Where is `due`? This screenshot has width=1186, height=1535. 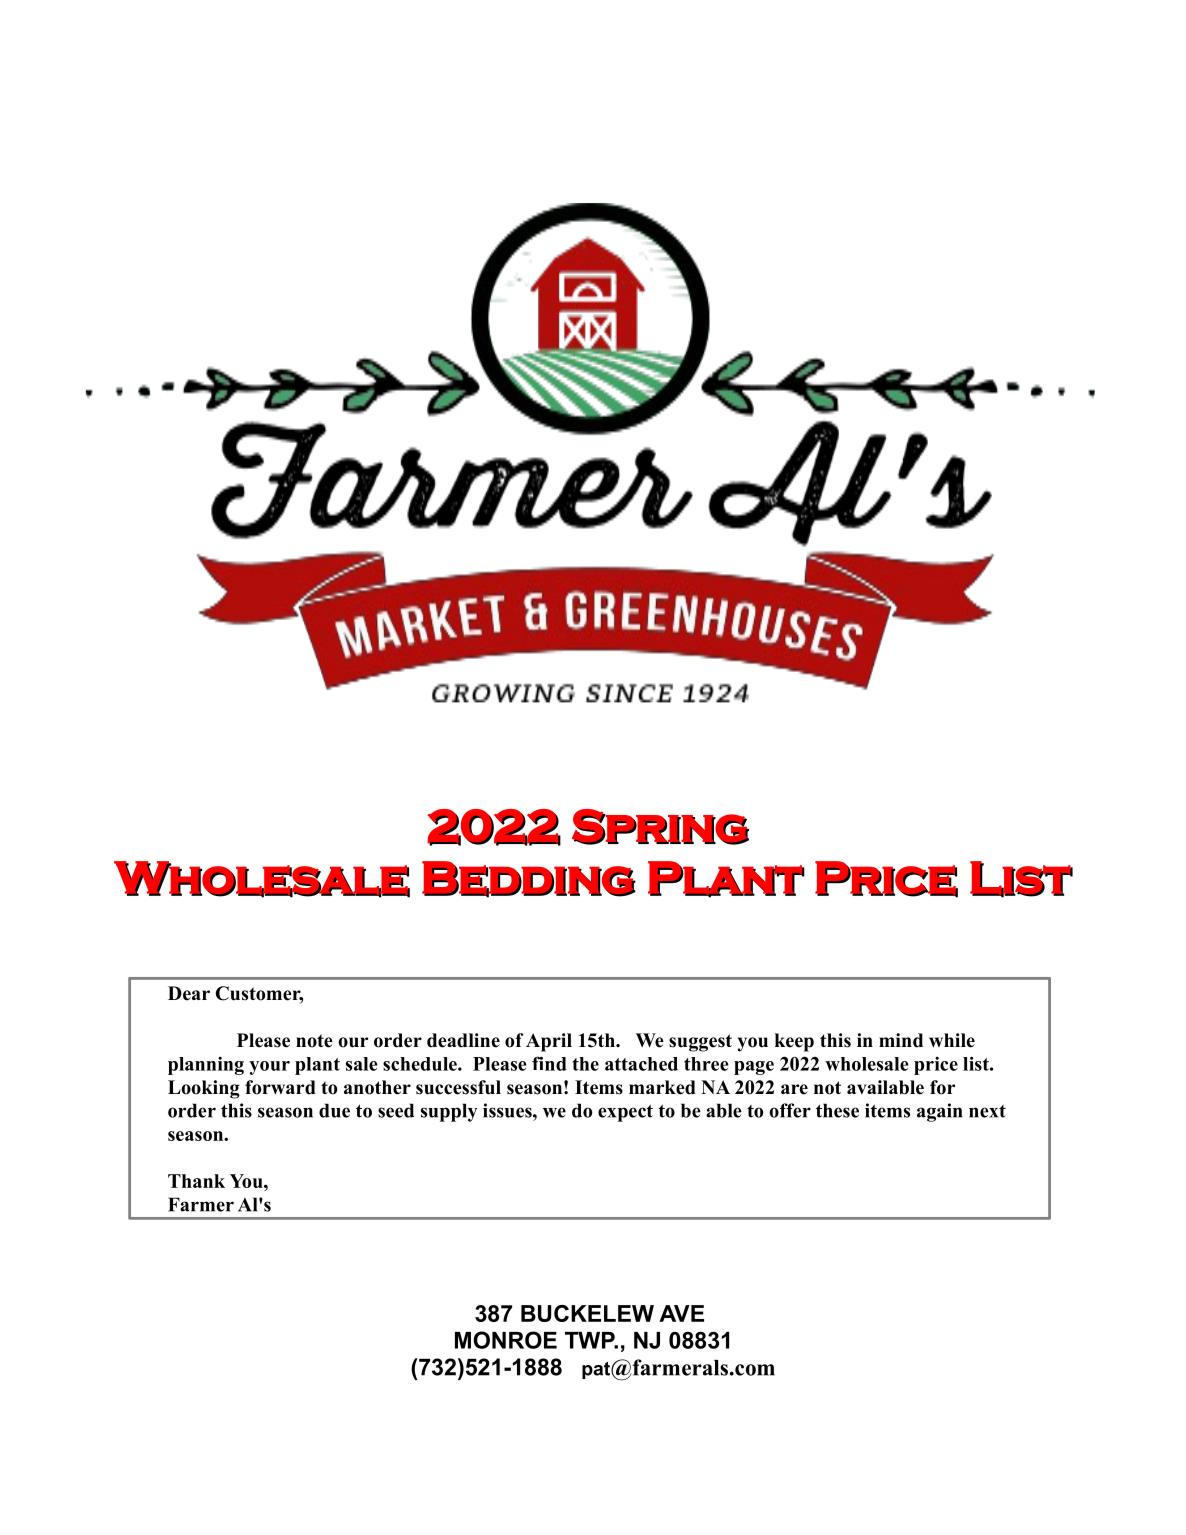
due is located at coordinates (334, 1110).
